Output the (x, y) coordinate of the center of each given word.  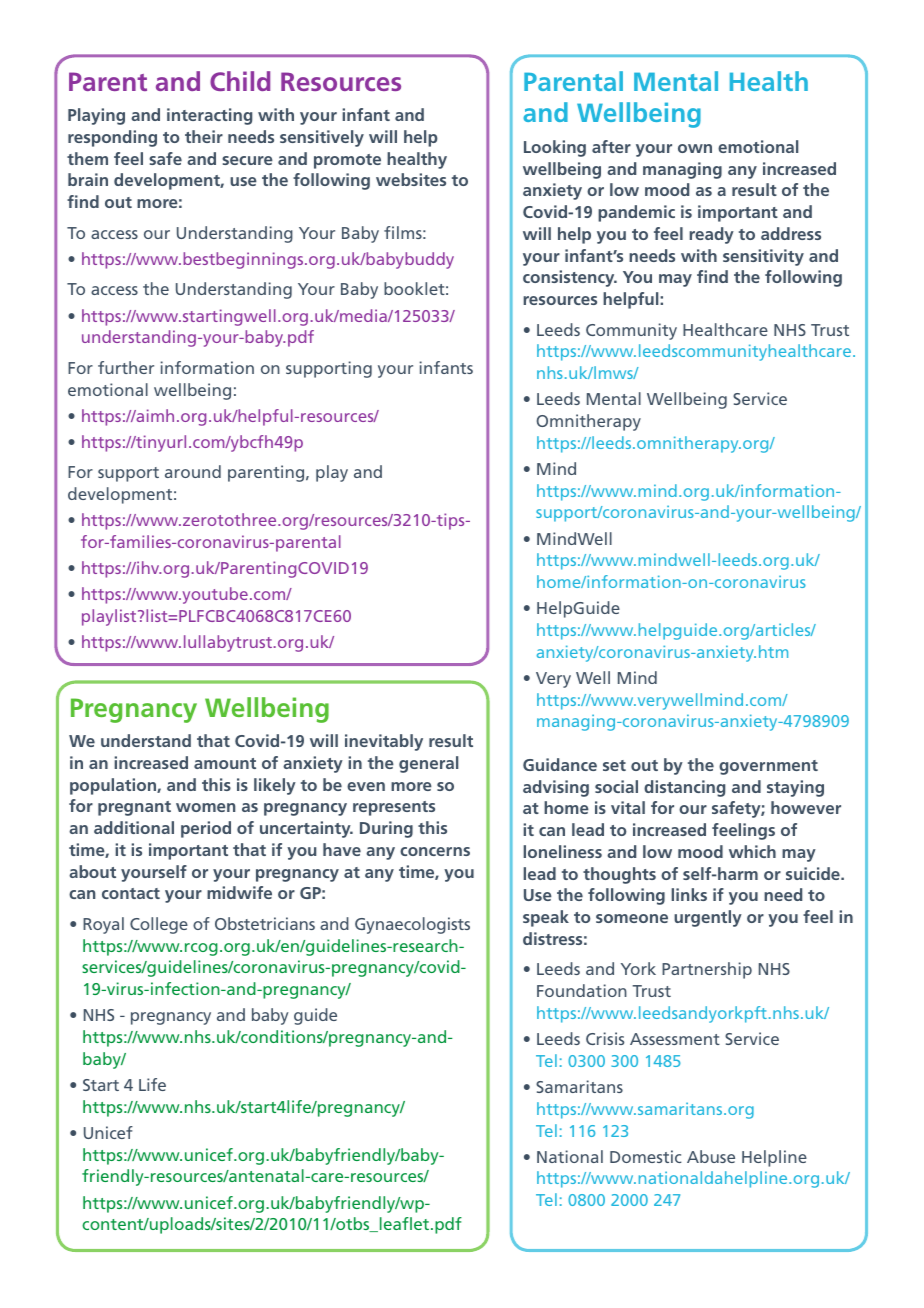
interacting (209, 116)
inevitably (384, 742)
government (768, 767)
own (695, 148)
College (159, 925)
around (193, 471)
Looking (555, 148)
